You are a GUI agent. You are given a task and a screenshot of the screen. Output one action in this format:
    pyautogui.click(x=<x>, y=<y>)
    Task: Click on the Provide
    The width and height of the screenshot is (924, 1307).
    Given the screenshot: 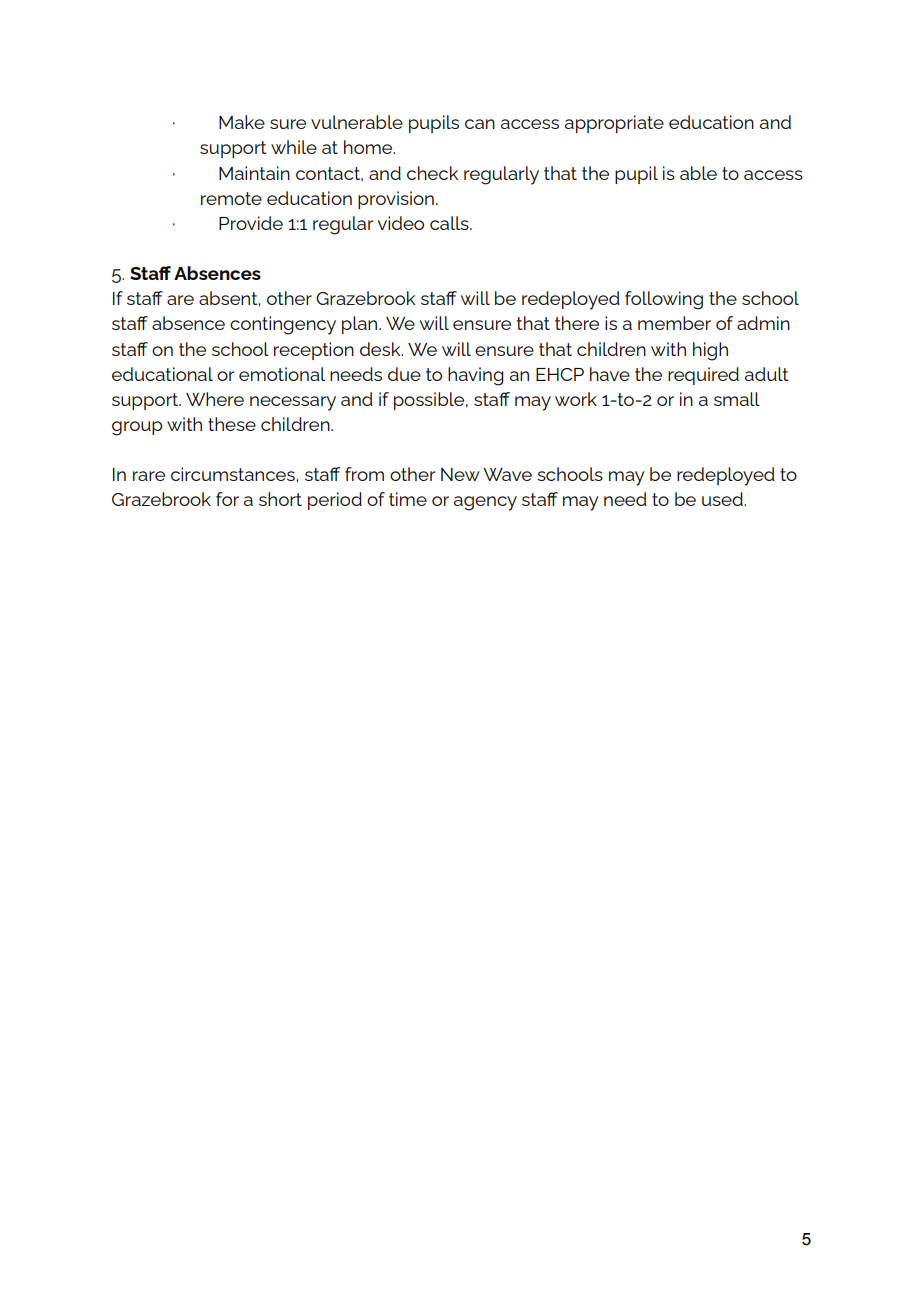 What is the action you would take?
    pyautogui.click(x=251, y=223)
